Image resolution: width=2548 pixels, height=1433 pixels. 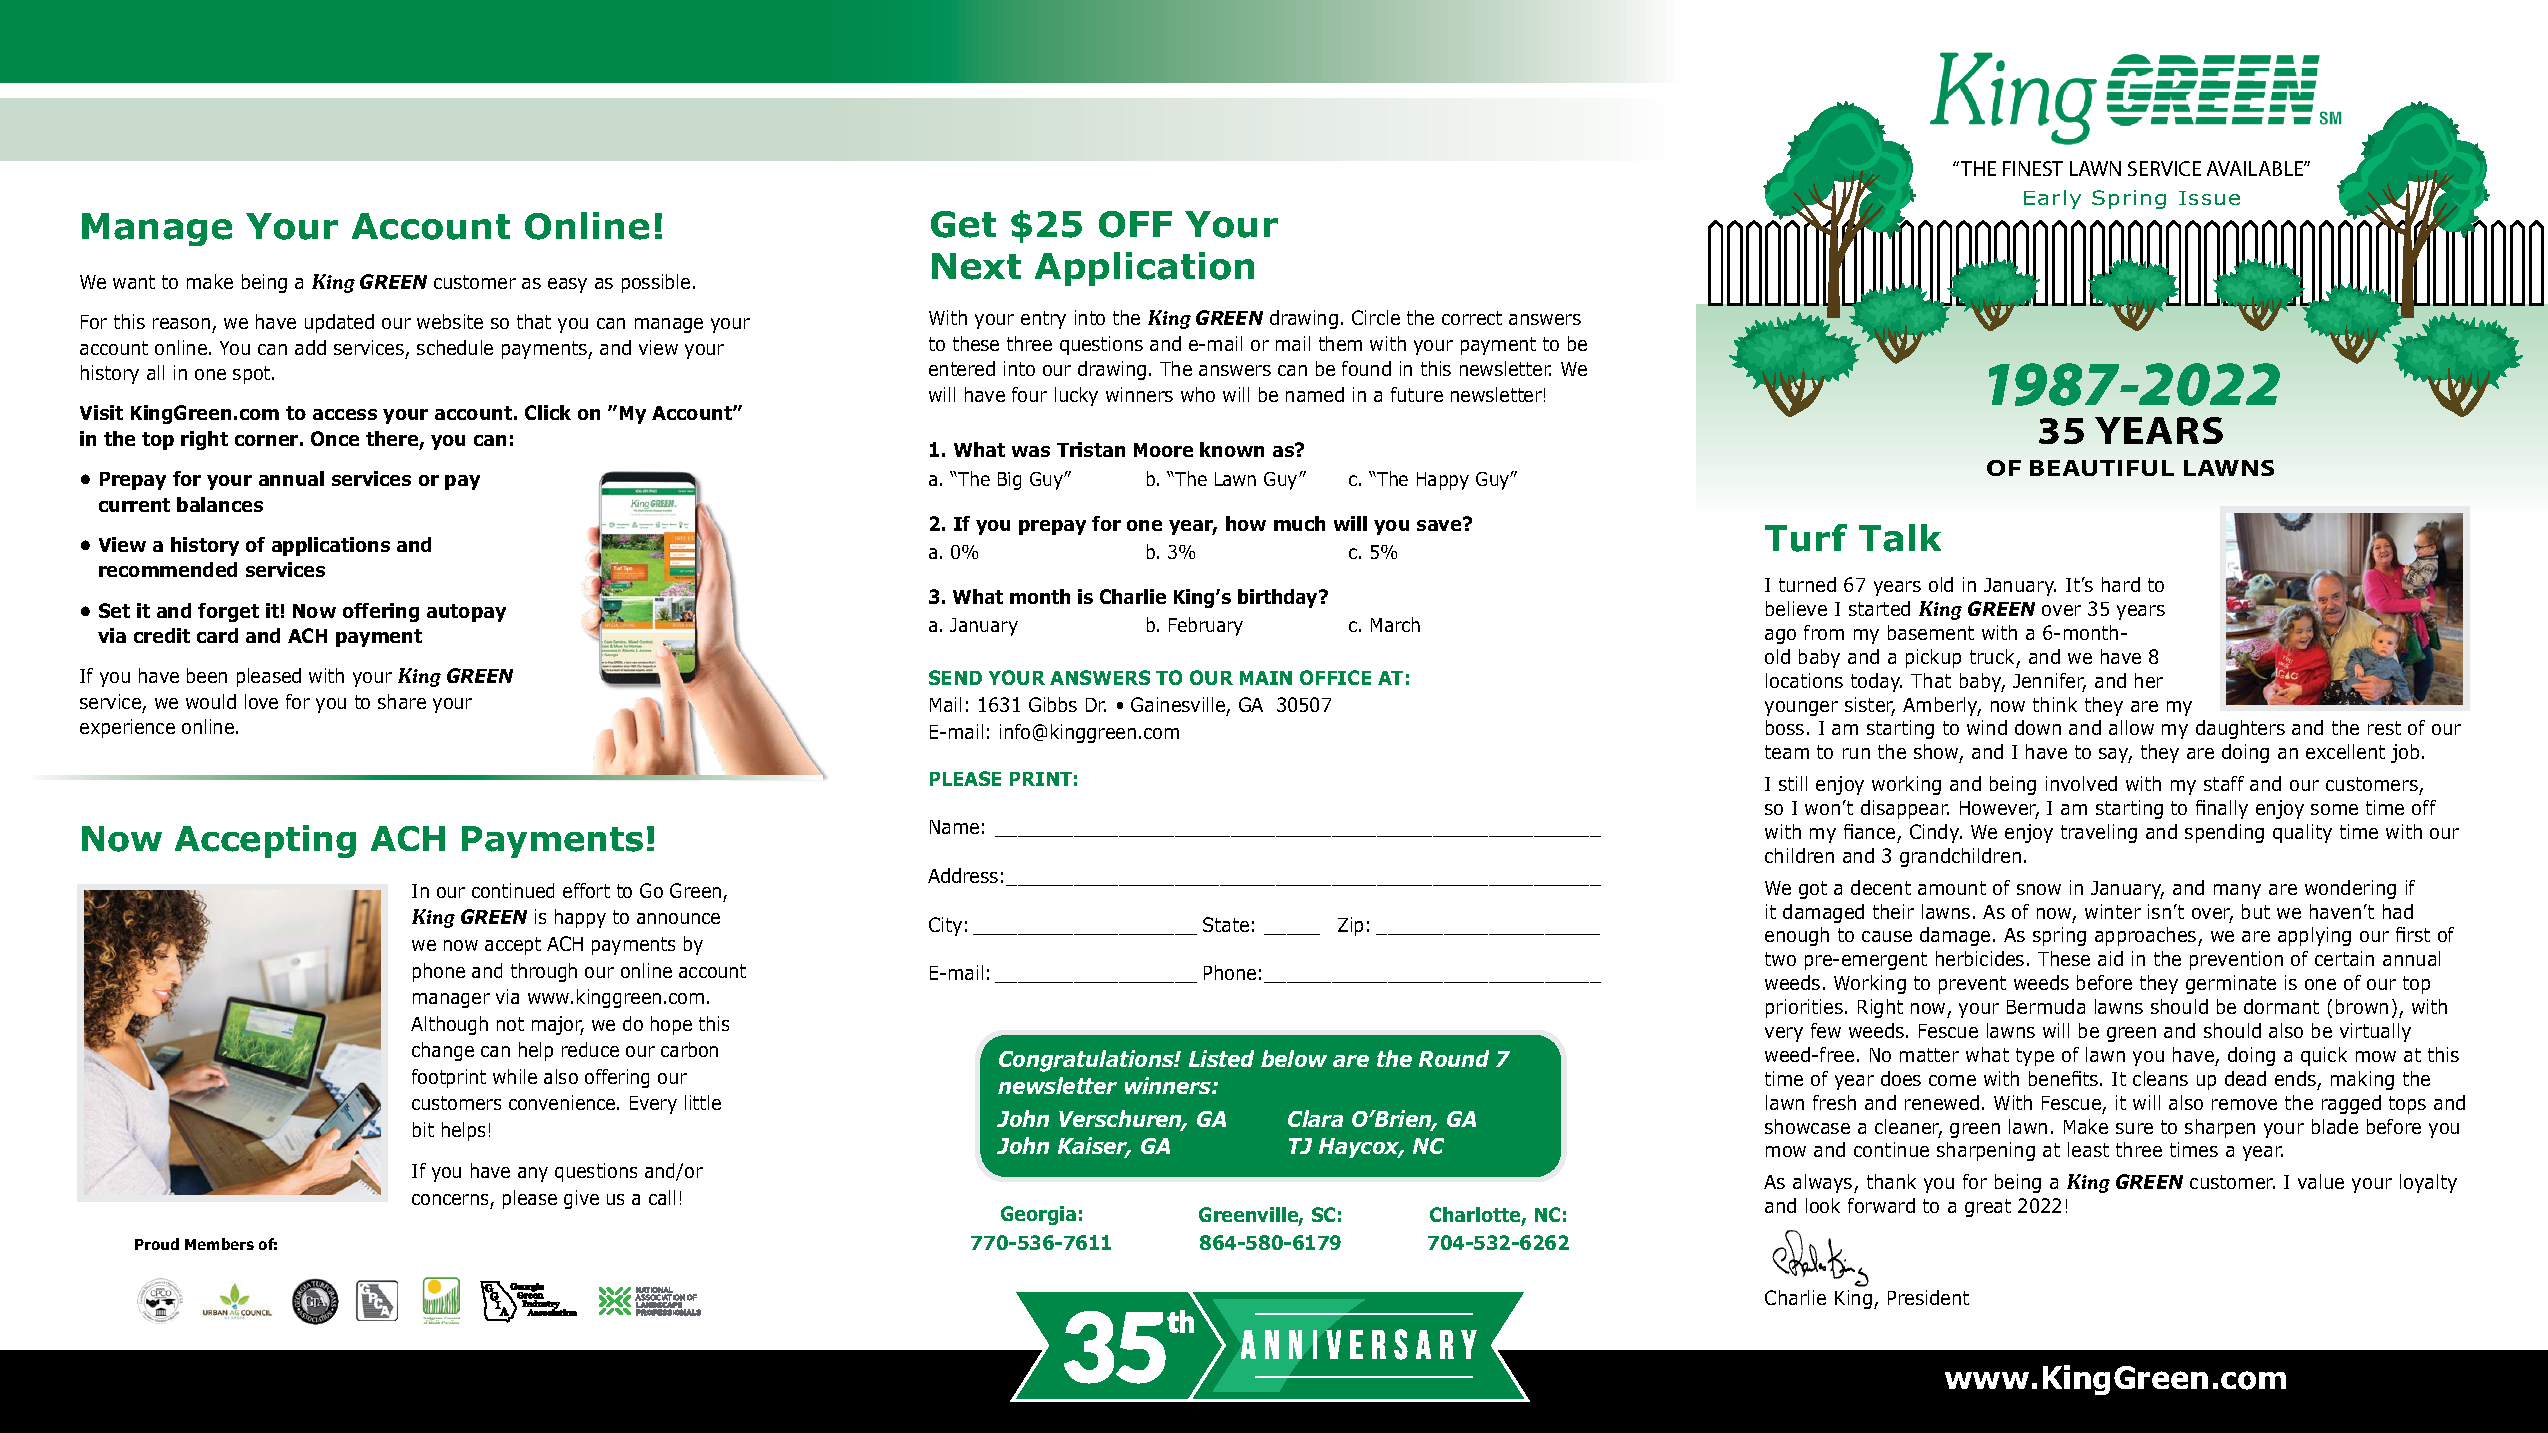 I want to click on Issue, so click(x=2209, y=198).
